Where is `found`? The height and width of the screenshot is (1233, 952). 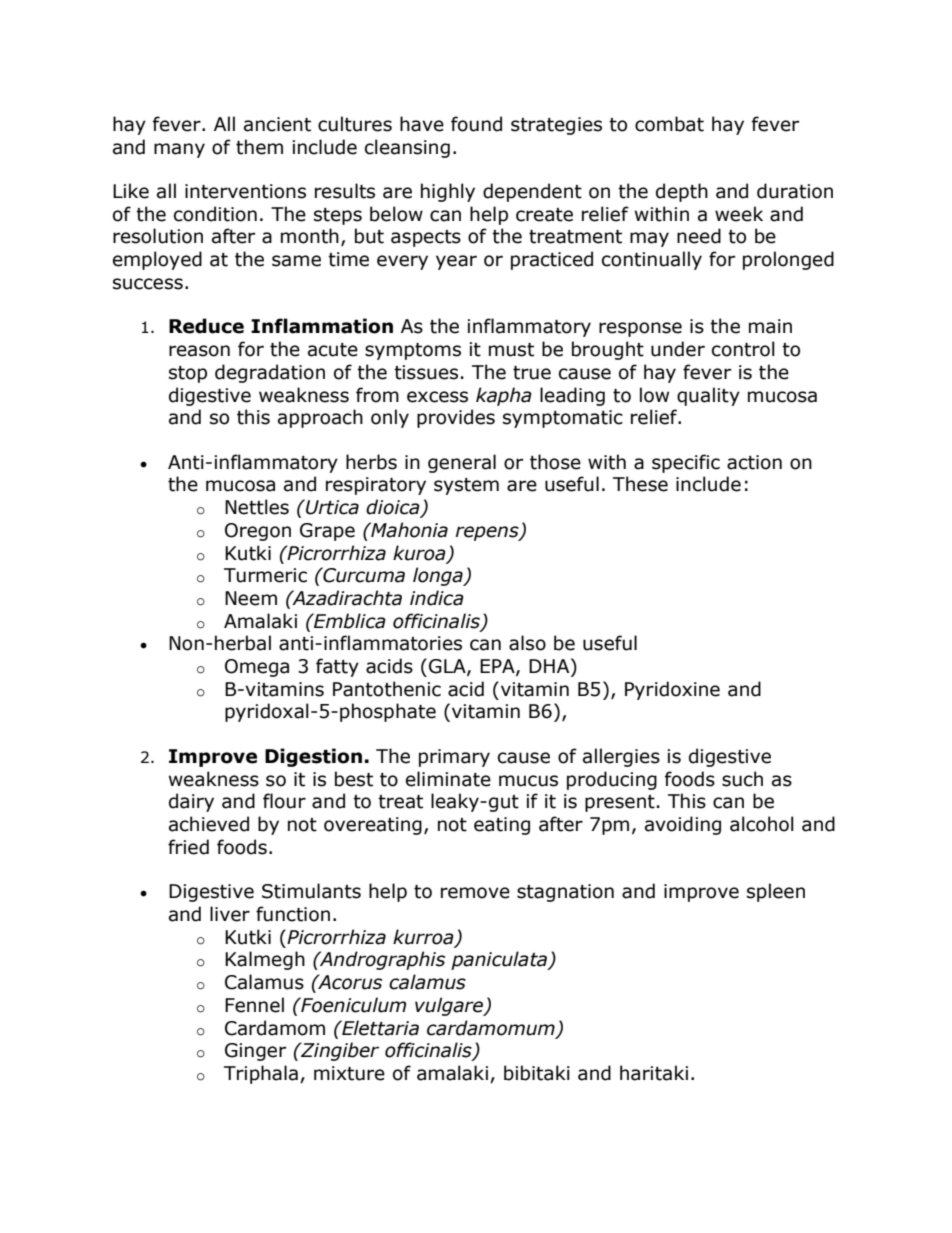
found is located at coordinates (476, 124).
